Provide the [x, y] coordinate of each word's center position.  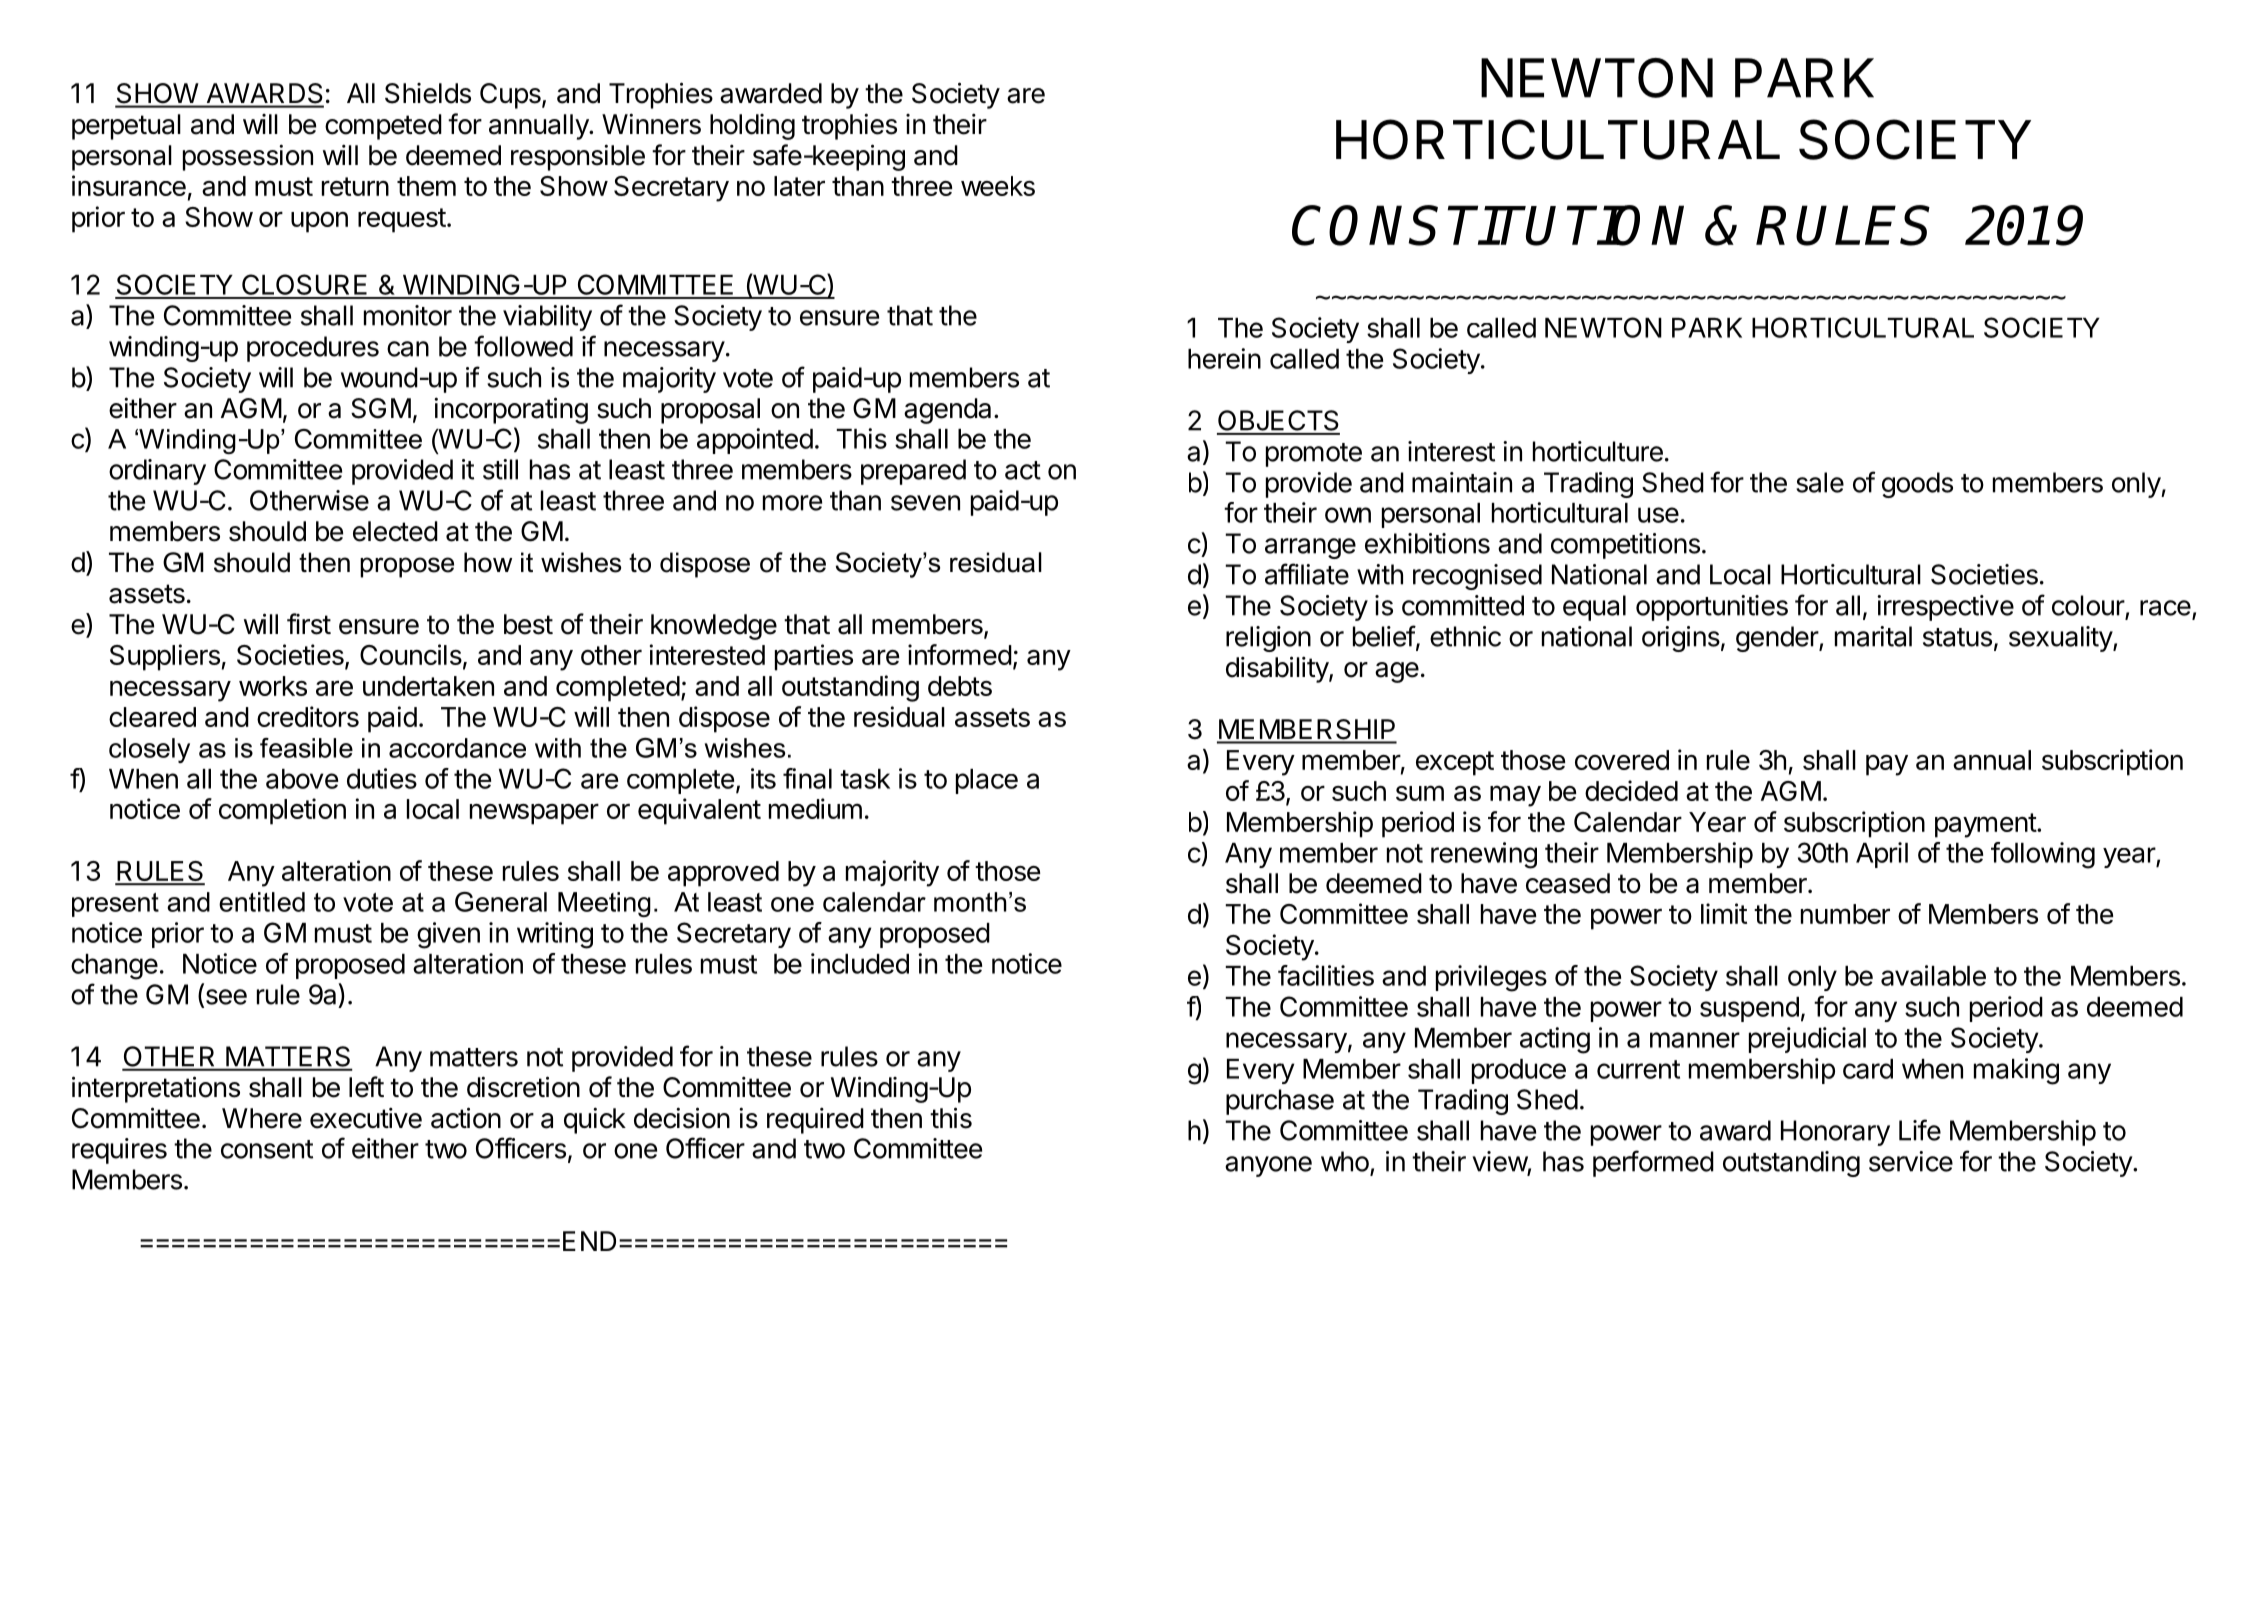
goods [1917, 485]
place [987, 781]
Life [1920, 1130]
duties [382, 778]
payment [1986, 825]
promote [1314, 455]
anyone [1268, 1166]
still [500, 469]
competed [383, 127]
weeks [998, 186]
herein [1224, 358]
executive [366, 1118]
